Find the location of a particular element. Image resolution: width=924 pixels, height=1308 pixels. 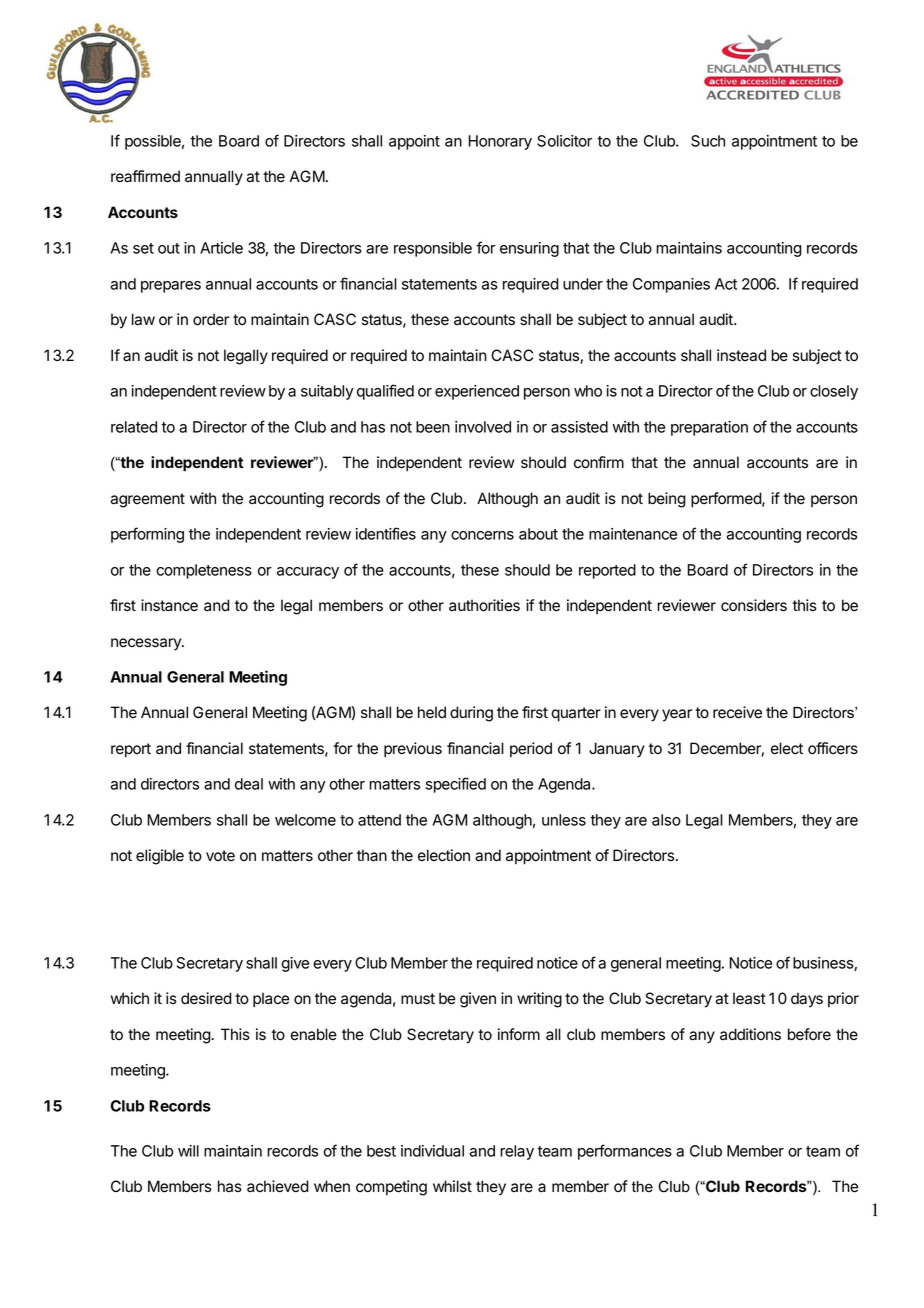

vote is located at coordinates (220, 855).
